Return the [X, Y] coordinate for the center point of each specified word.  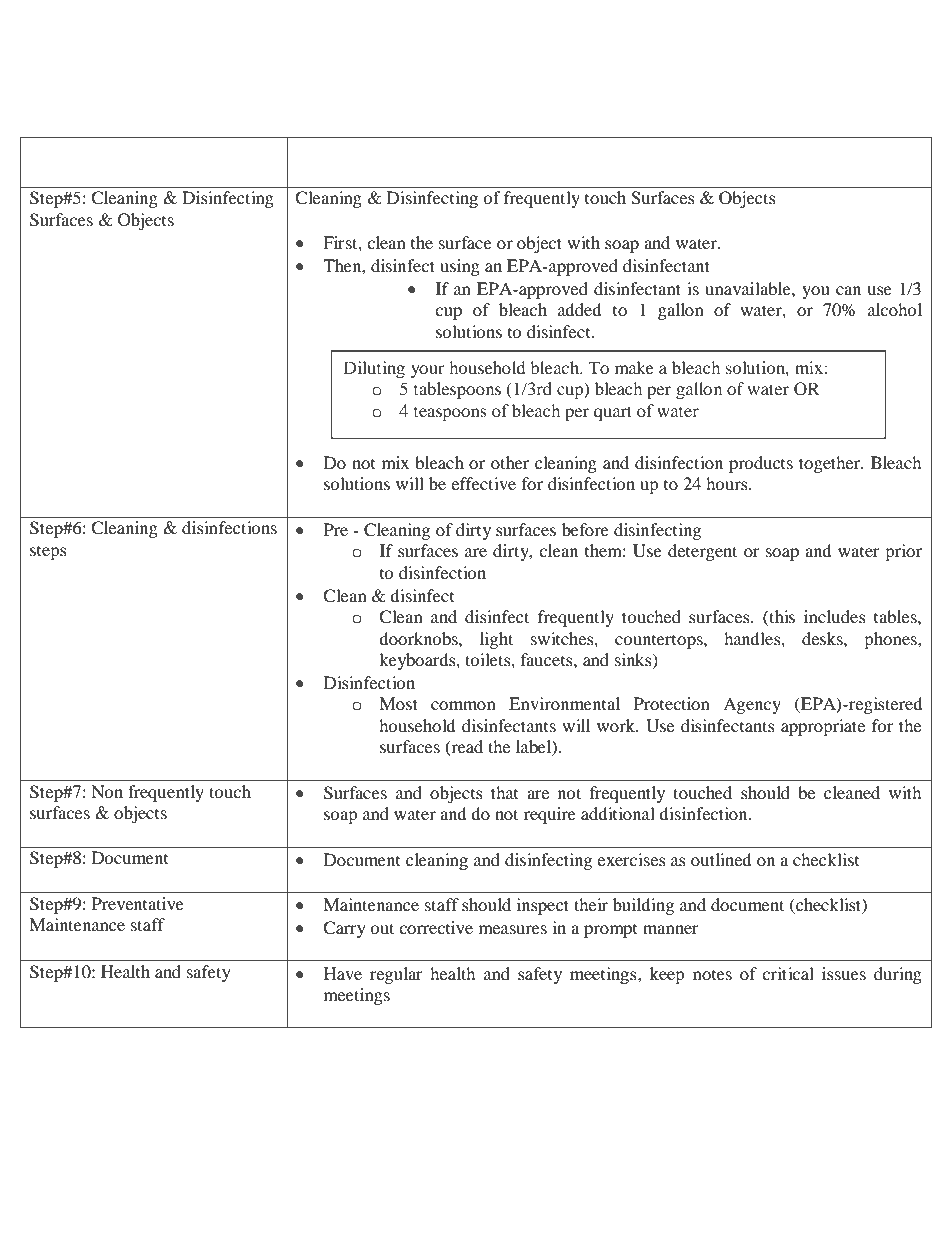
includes [835, 616]
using [460, 267]
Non [107, 791]
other [510, 462]
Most [398, 703]
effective [483, 483]
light [496, 640]
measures [513, 929]
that [504, 792]
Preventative [138, 903]
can [848, 290]
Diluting [374, 369]
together [830, 464]
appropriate [823, 727]
